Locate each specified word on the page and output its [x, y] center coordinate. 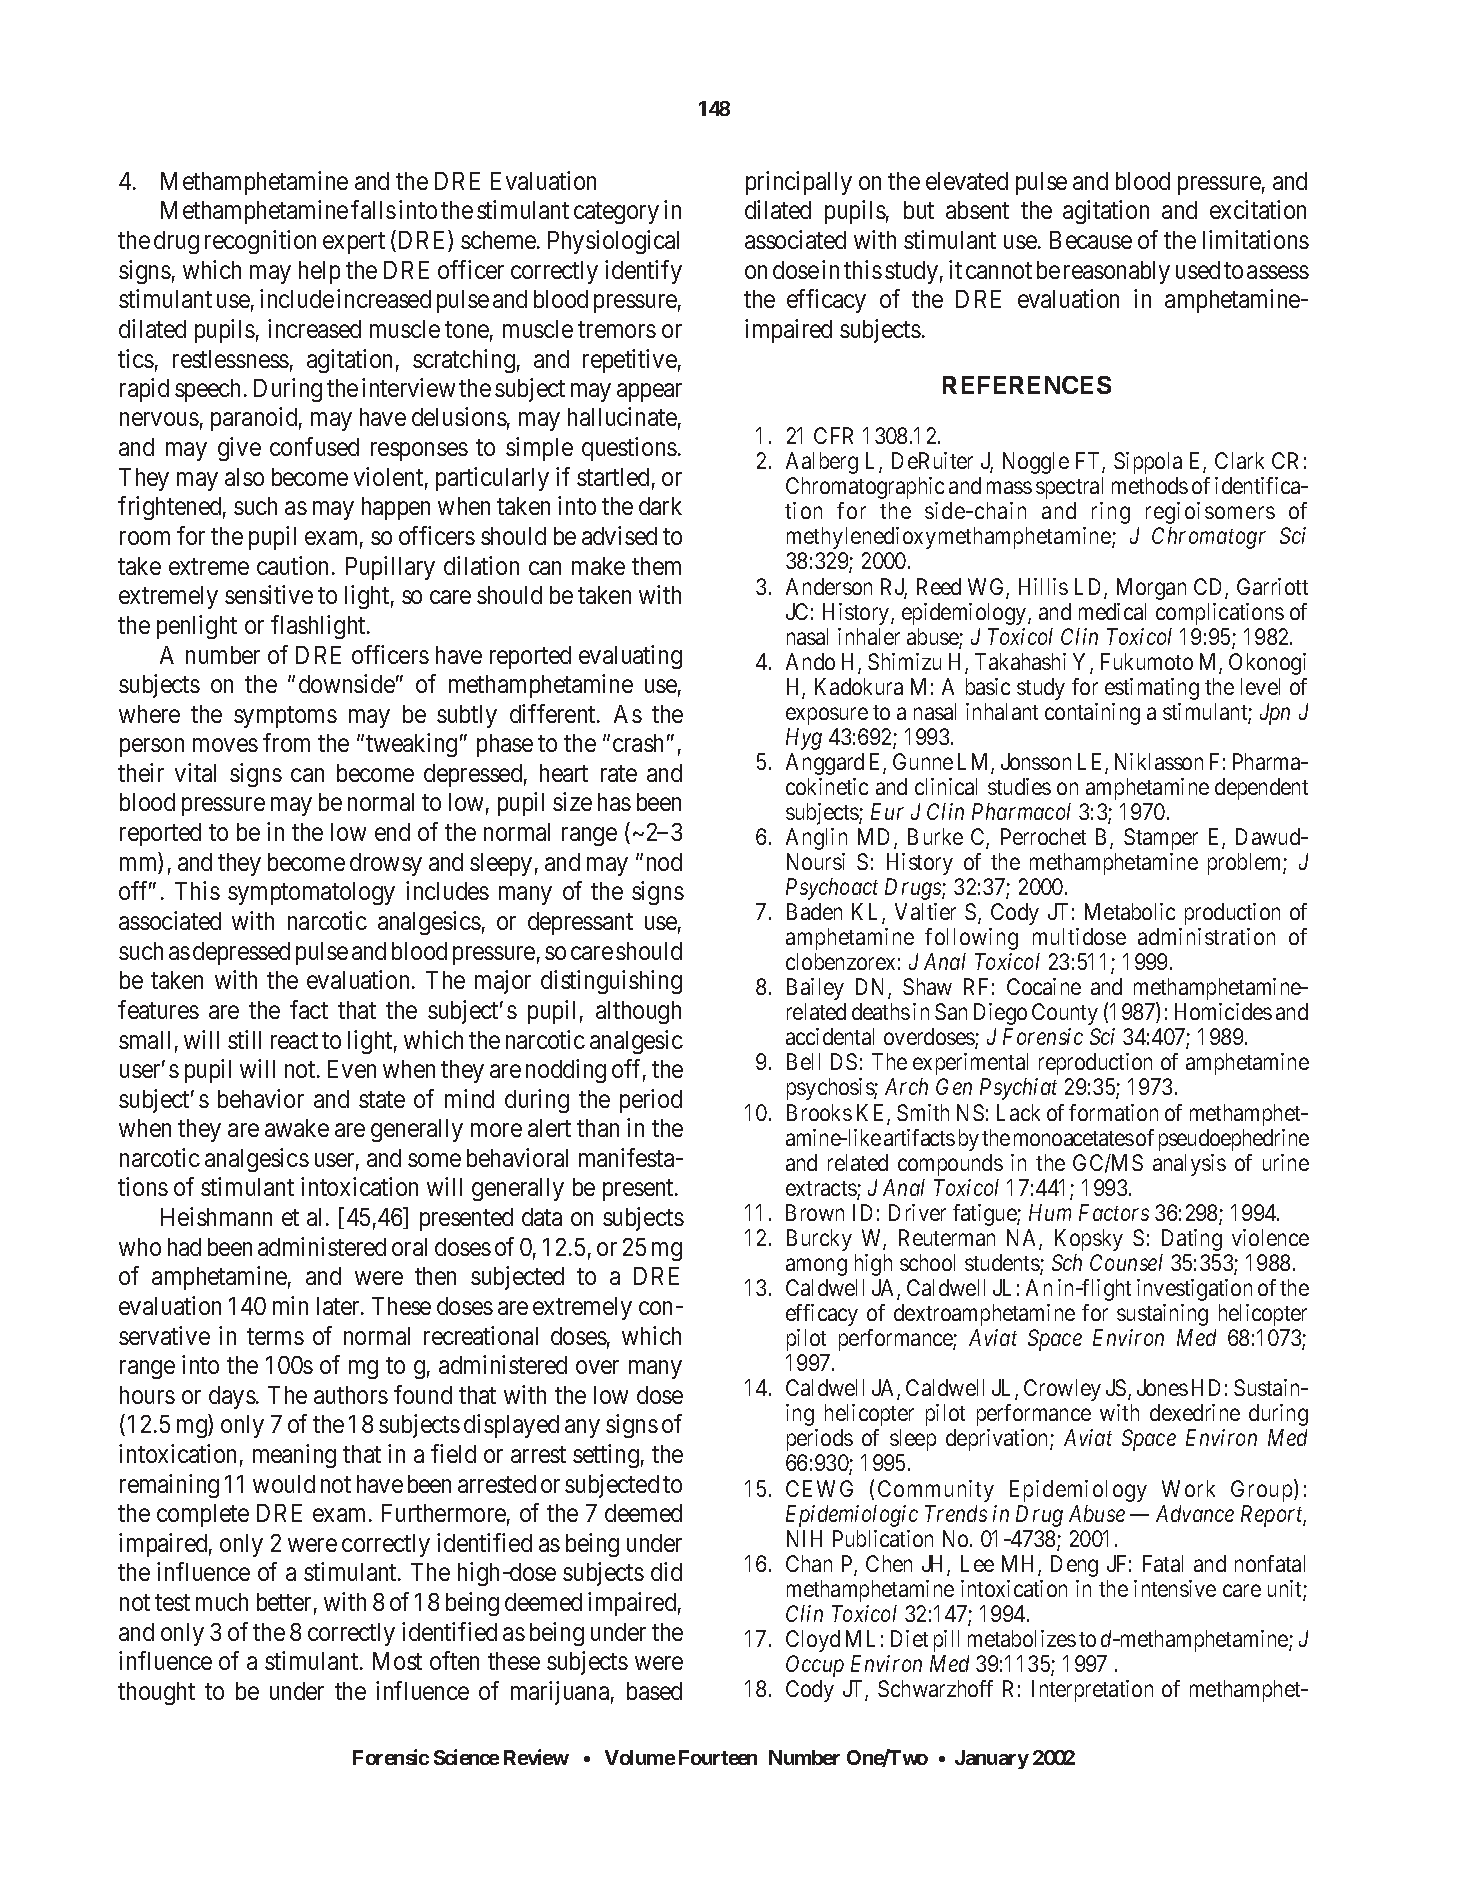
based [654, 1691]
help [319, 272]
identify [643, 272]
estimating [1152, 689]
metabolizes [1022, 1638]
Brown [815, 1212]
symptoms [285, 717]
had [184, 1247]
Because [1091, 240]
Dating [1192, 1240]
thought [156, 1693]
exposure [827, 716]
